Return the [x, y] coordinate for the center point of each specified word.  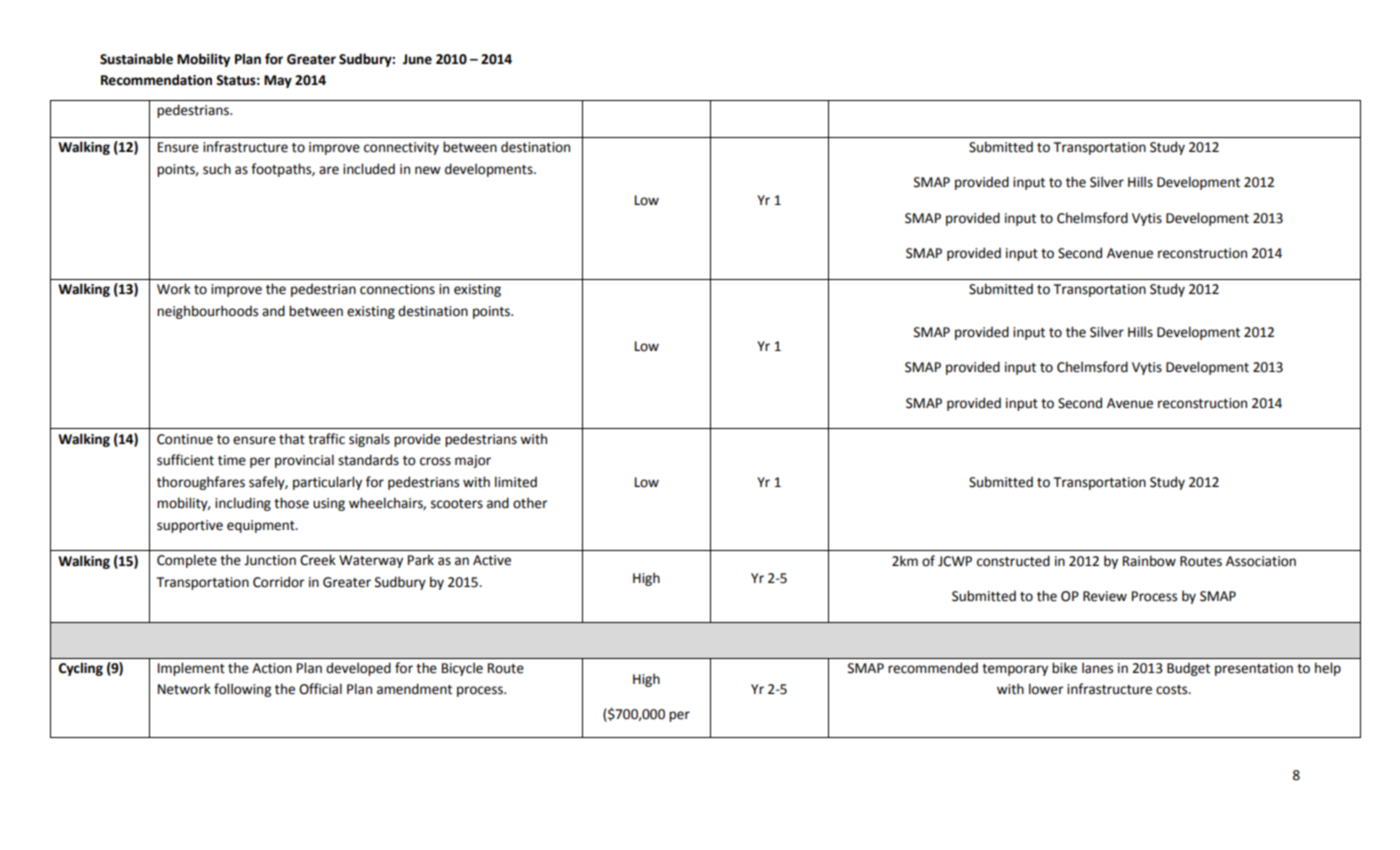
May [278, 81]
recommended [933, 668]
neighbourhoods [207, 312]
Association [1261, 561]
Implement [191, 669]
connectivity [401, 148]
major [473, 461]
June [417, 59]
